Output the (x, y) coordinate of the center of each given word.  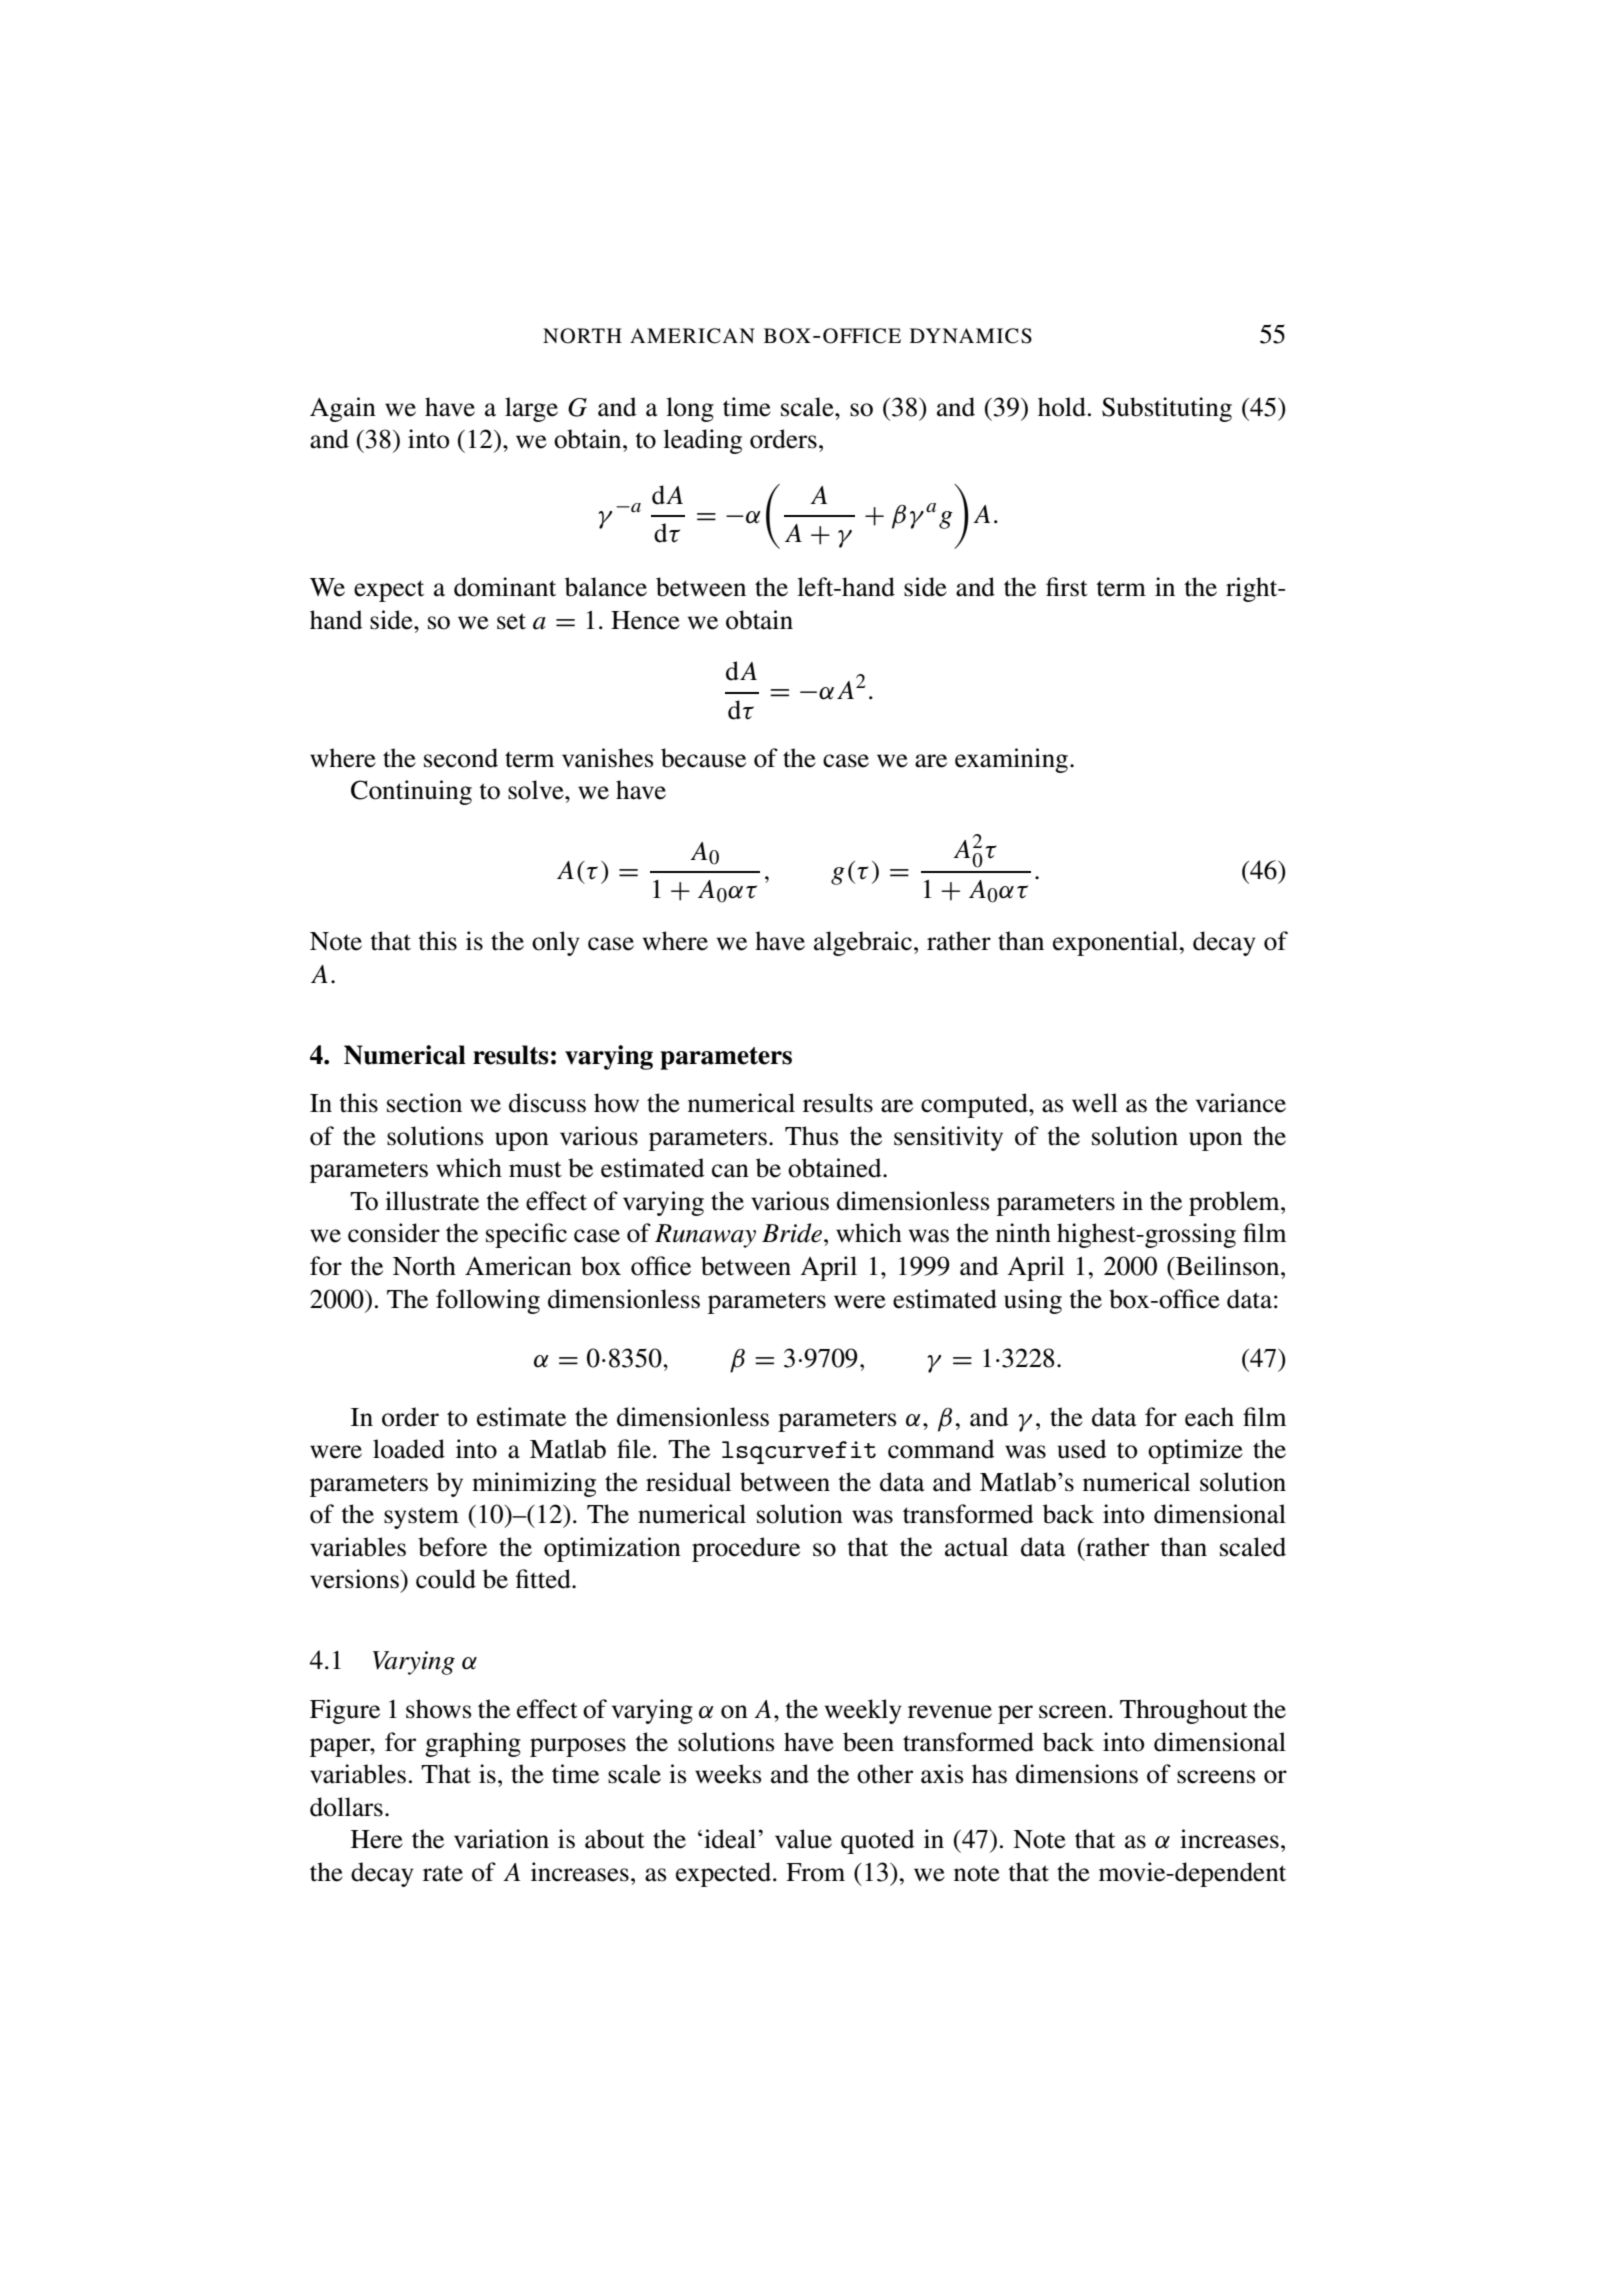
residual (688, 1482)
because (703, 758)
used (1082, 1449)
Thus (812, 1136)
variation (501, 1839)
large (531, 409)
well (1095, 1103)
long (690, 409)
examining (1013, 760)
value (803, 1839)
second (461, 758)
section (424, 1103)
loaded (409, 1449)
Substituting (1167, 409)
